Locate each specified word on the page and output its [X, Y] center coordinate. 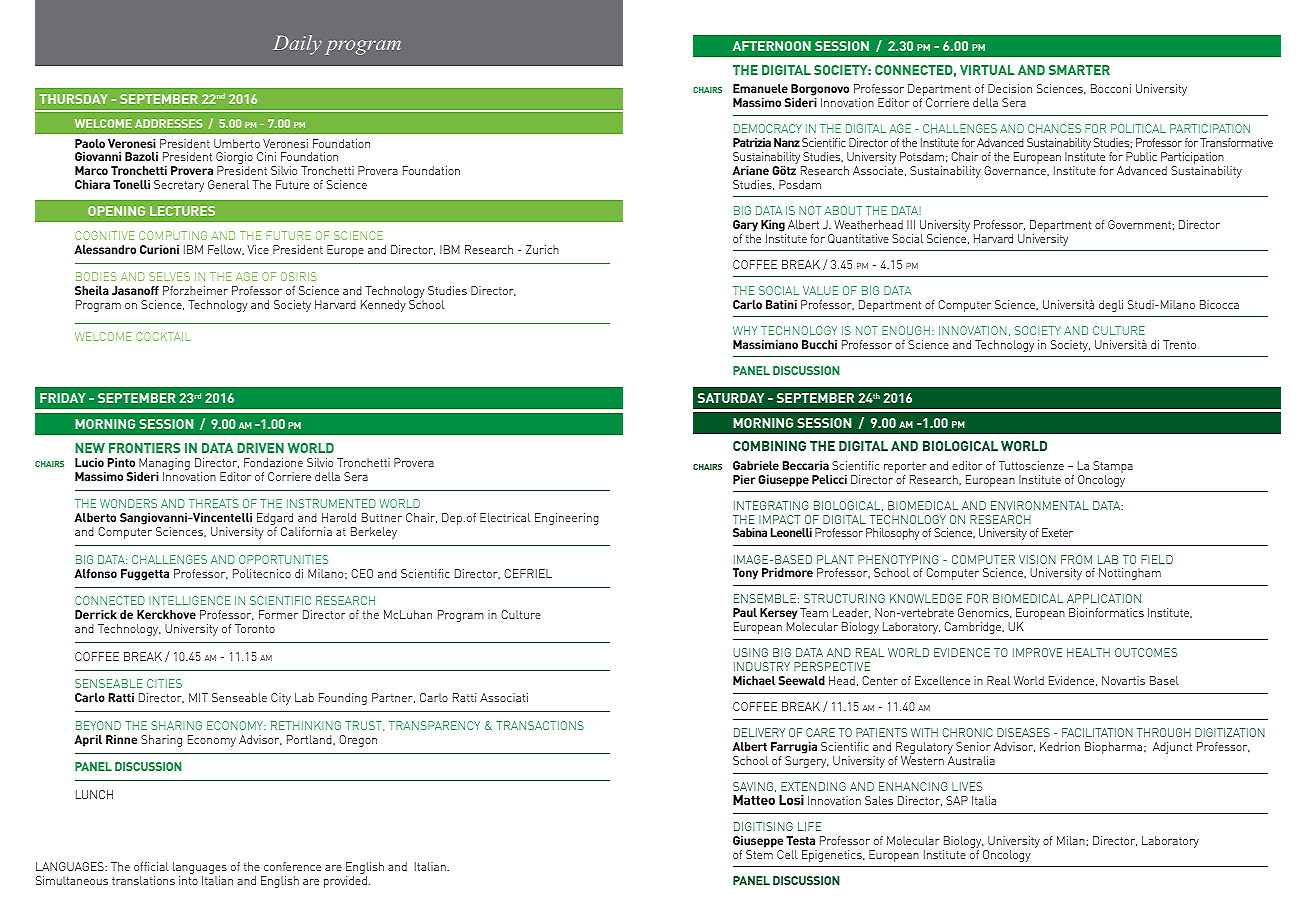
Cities [164, 683]
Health [1088, 652]
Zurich [542, 249]
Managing [164, 465]
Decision [1010, 88]
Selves [169, 276]
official [151, 866]
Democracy [768, 128]
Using [750, 652]
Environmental [1040, 505]
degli [1111, 306]
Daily [297, 45]
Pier [744, 479]
